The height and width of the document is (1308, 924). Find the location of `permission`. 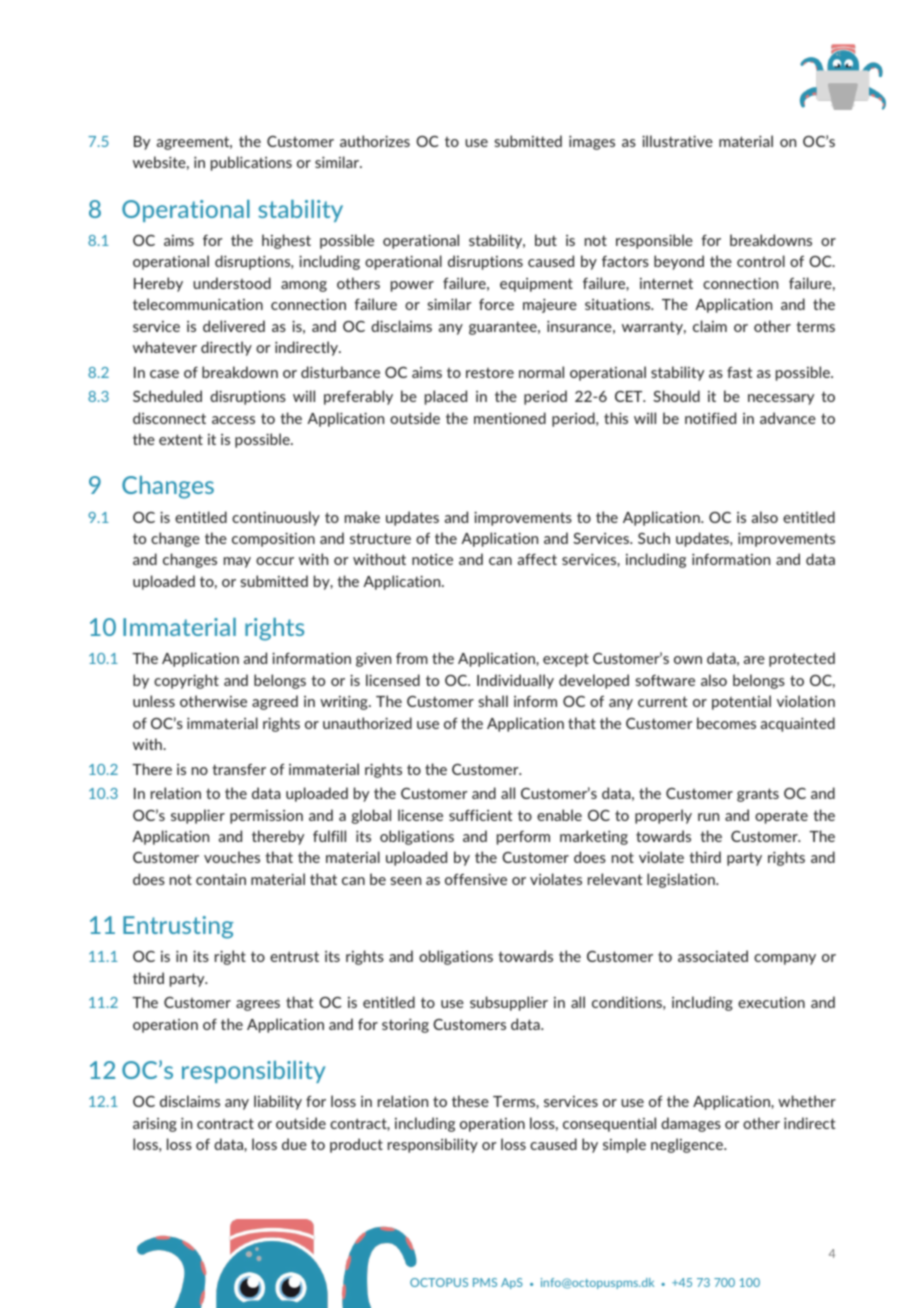

permission is located at coordinates (266, 817).
